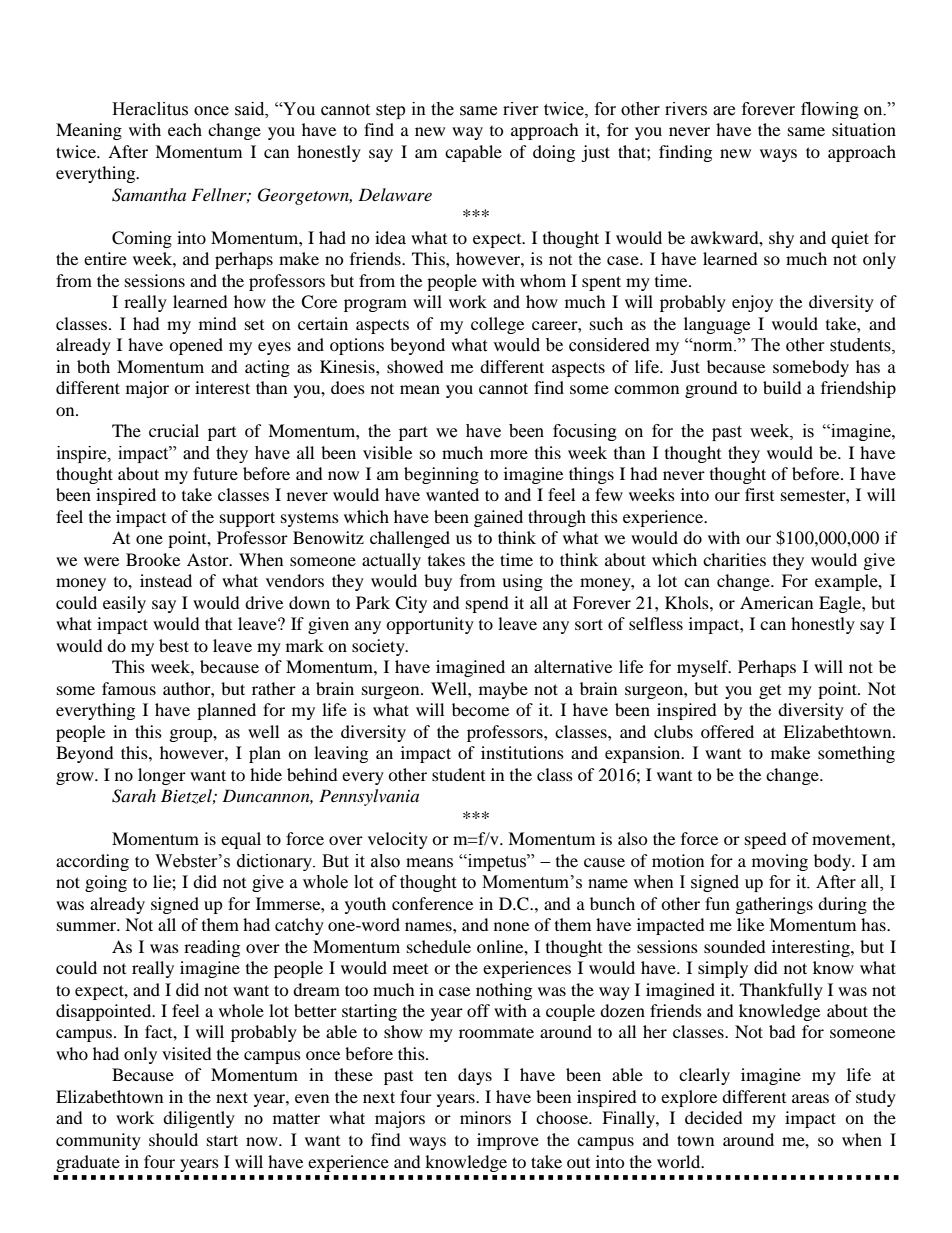 This screenshot has width=952, height=1233. Describe the element at coordinates (185, 129) in the screenshot. I see `each` at that location.
